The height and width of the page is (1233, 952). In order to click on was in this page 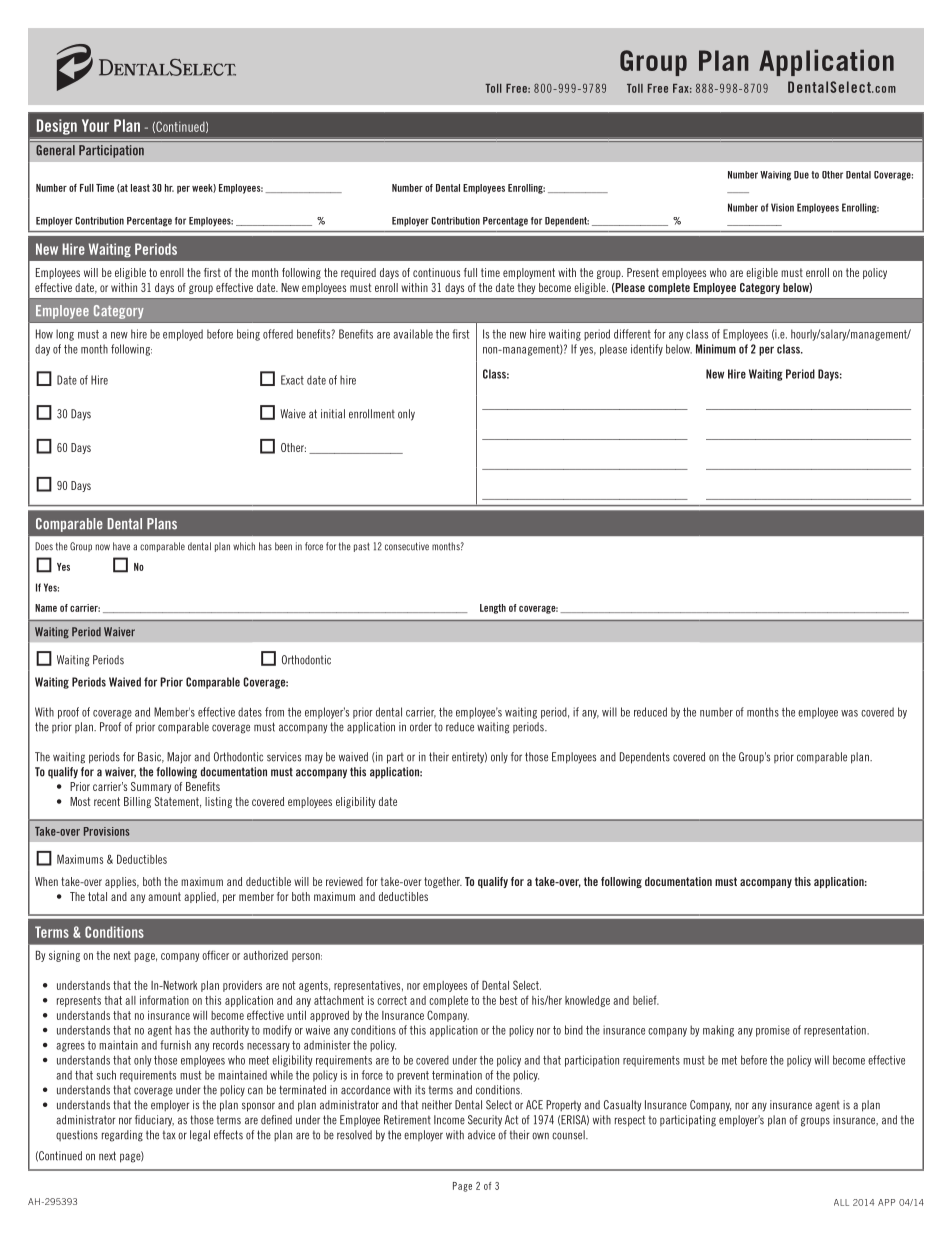, I will do `click(849, 713)`.
